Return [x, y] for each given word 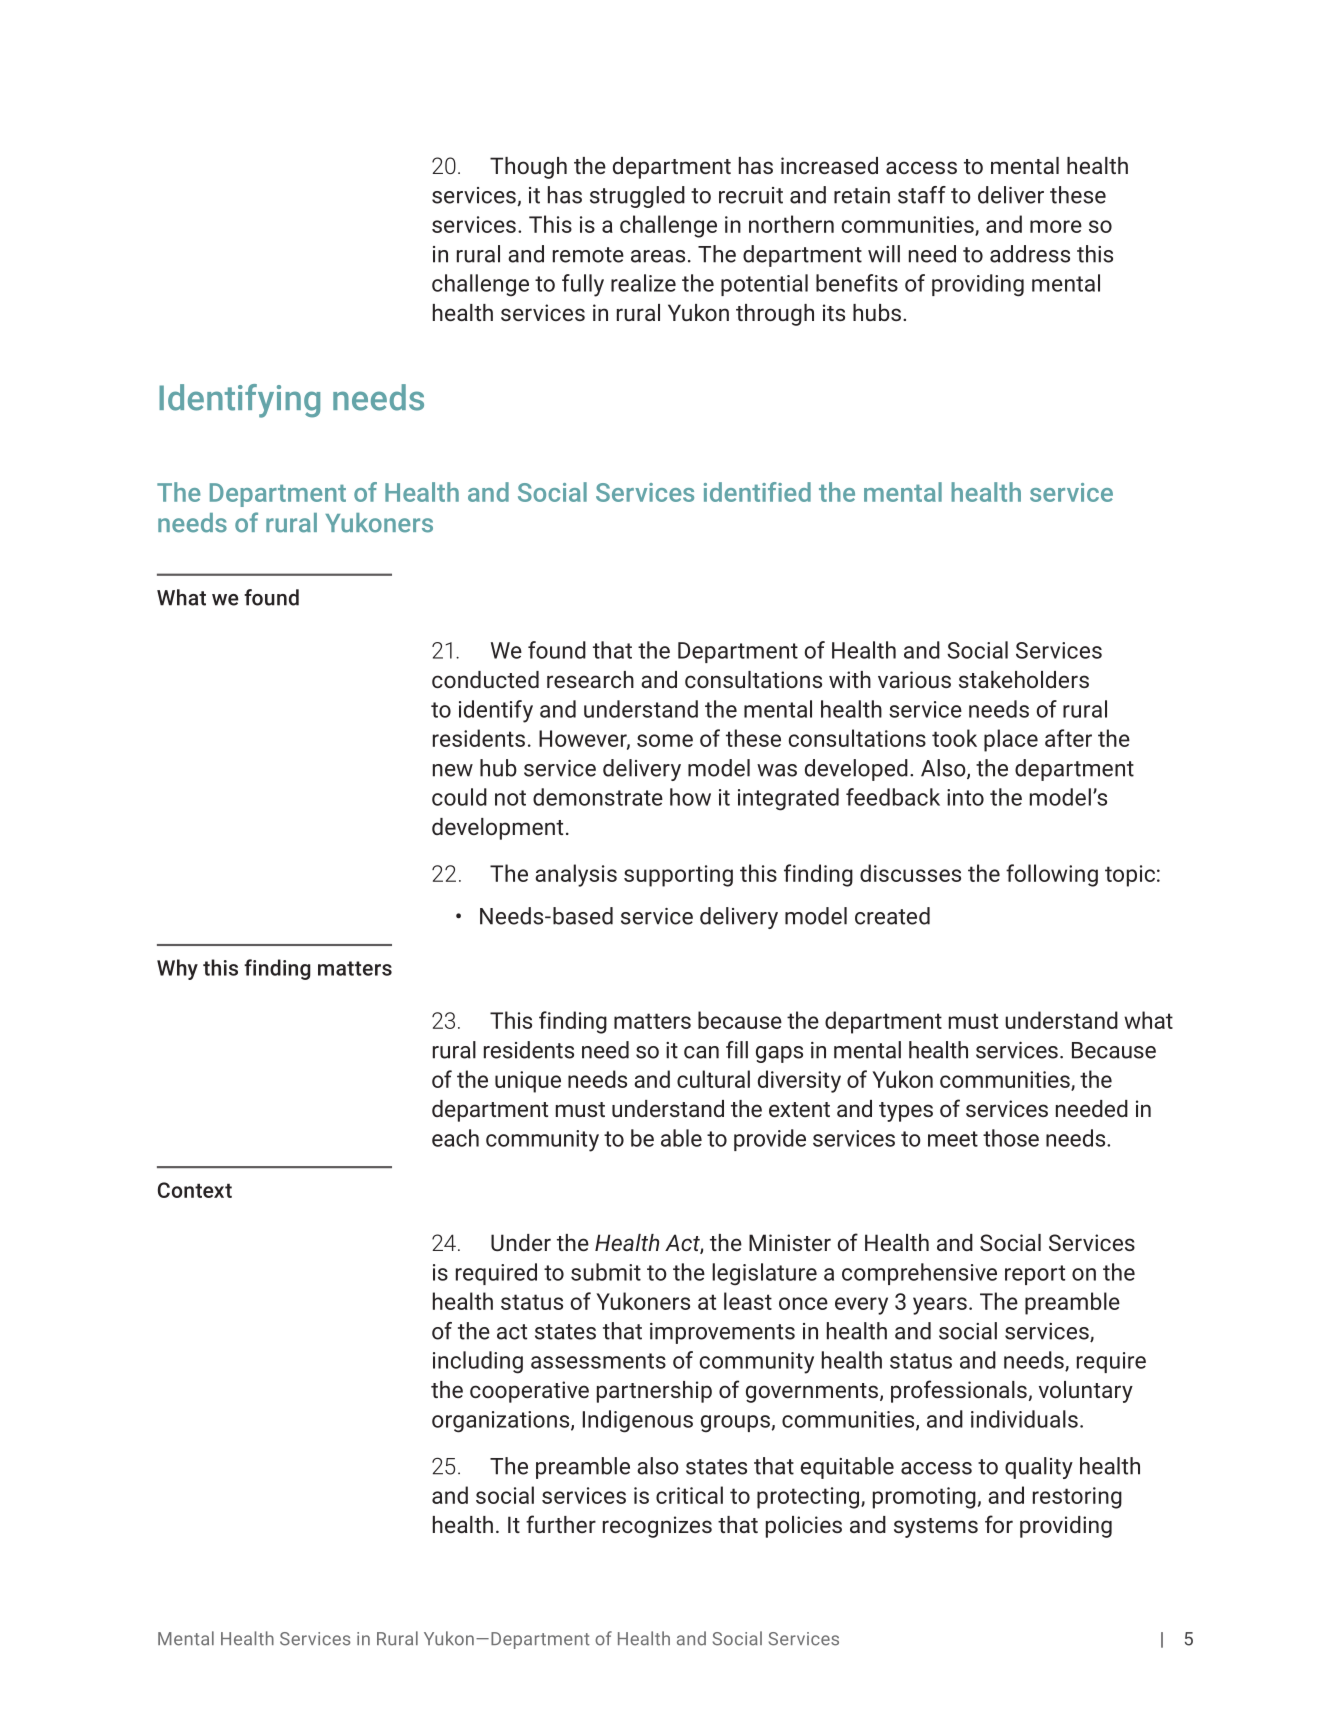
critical [689, 1495]
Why [177, 969]
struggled [637, 197]
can [701, 1052]
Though [528, 168]
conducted [485, 679]
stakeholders [1024, 679]
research [590, 679]
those [1011, 1138]
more [1056, 226]
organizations [502, 1422]
